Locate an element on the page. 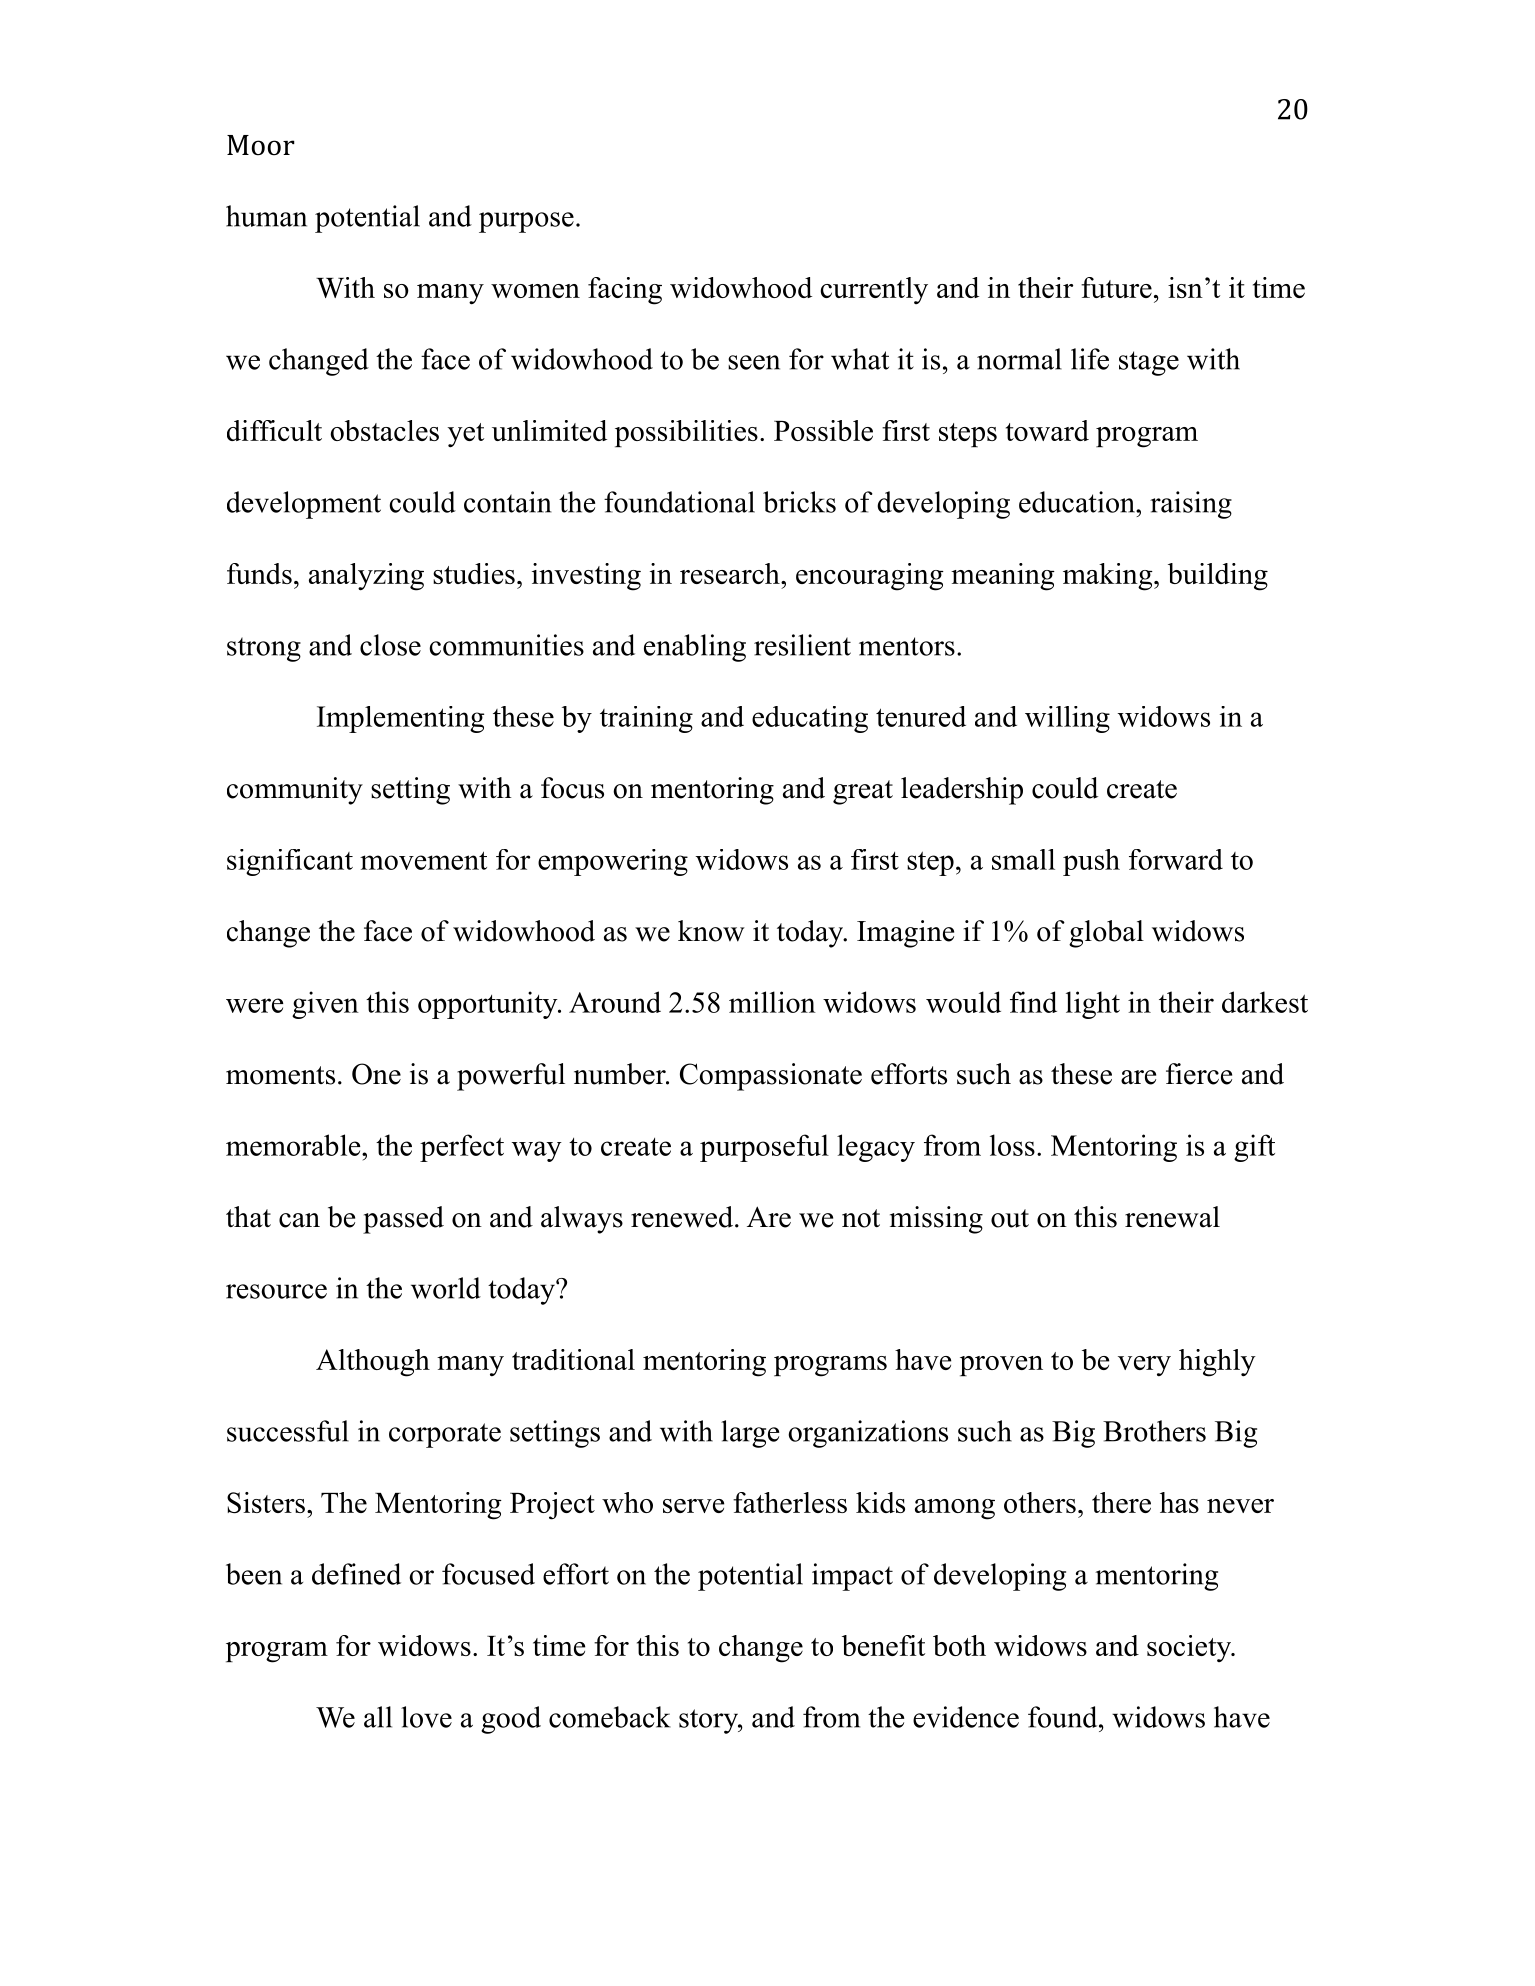  love is located at coordinates (426, 1717).
